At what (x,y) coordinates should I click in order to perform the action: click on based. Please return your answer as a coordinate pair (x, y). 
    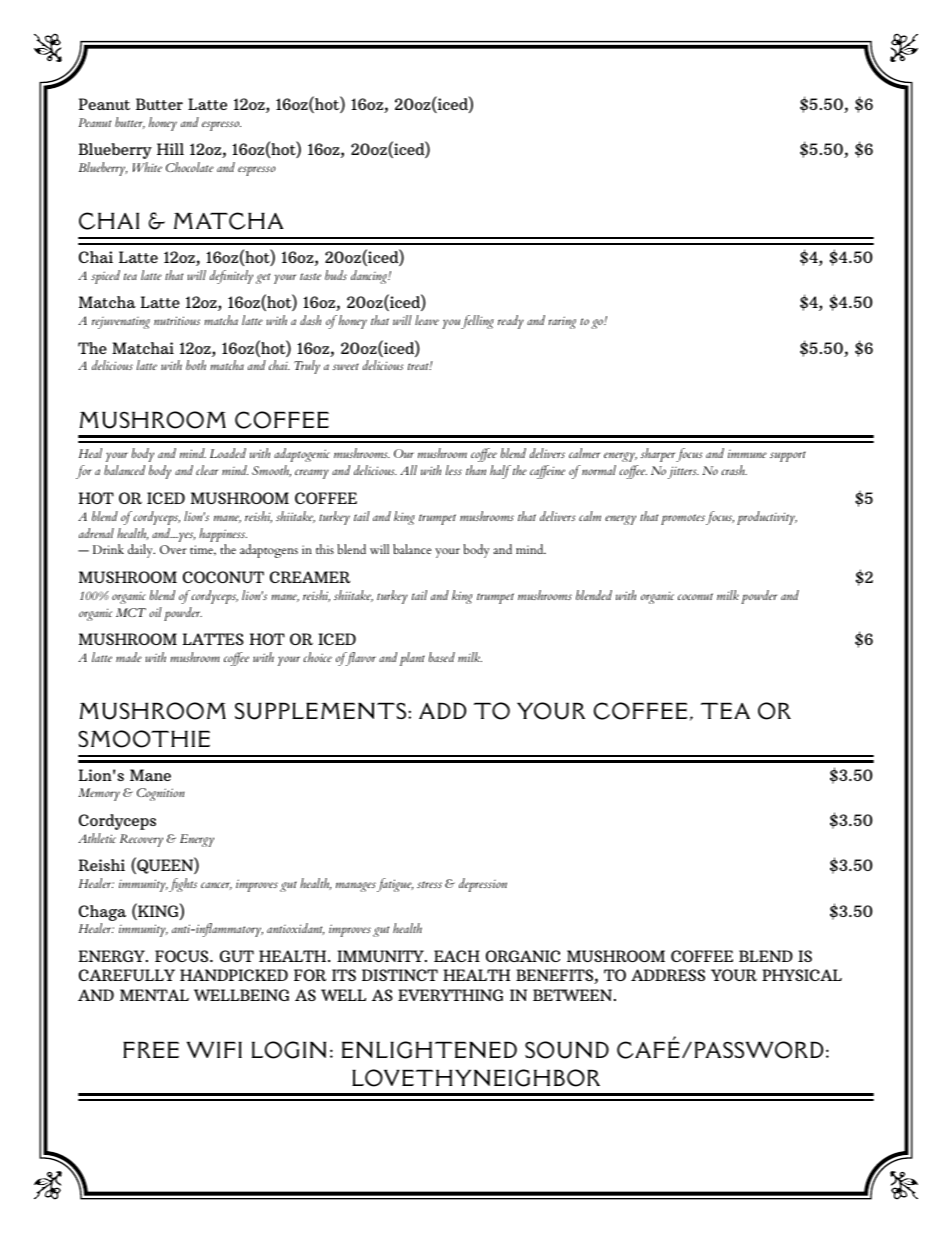
    Looking at the image, I should click on (442, 657).
